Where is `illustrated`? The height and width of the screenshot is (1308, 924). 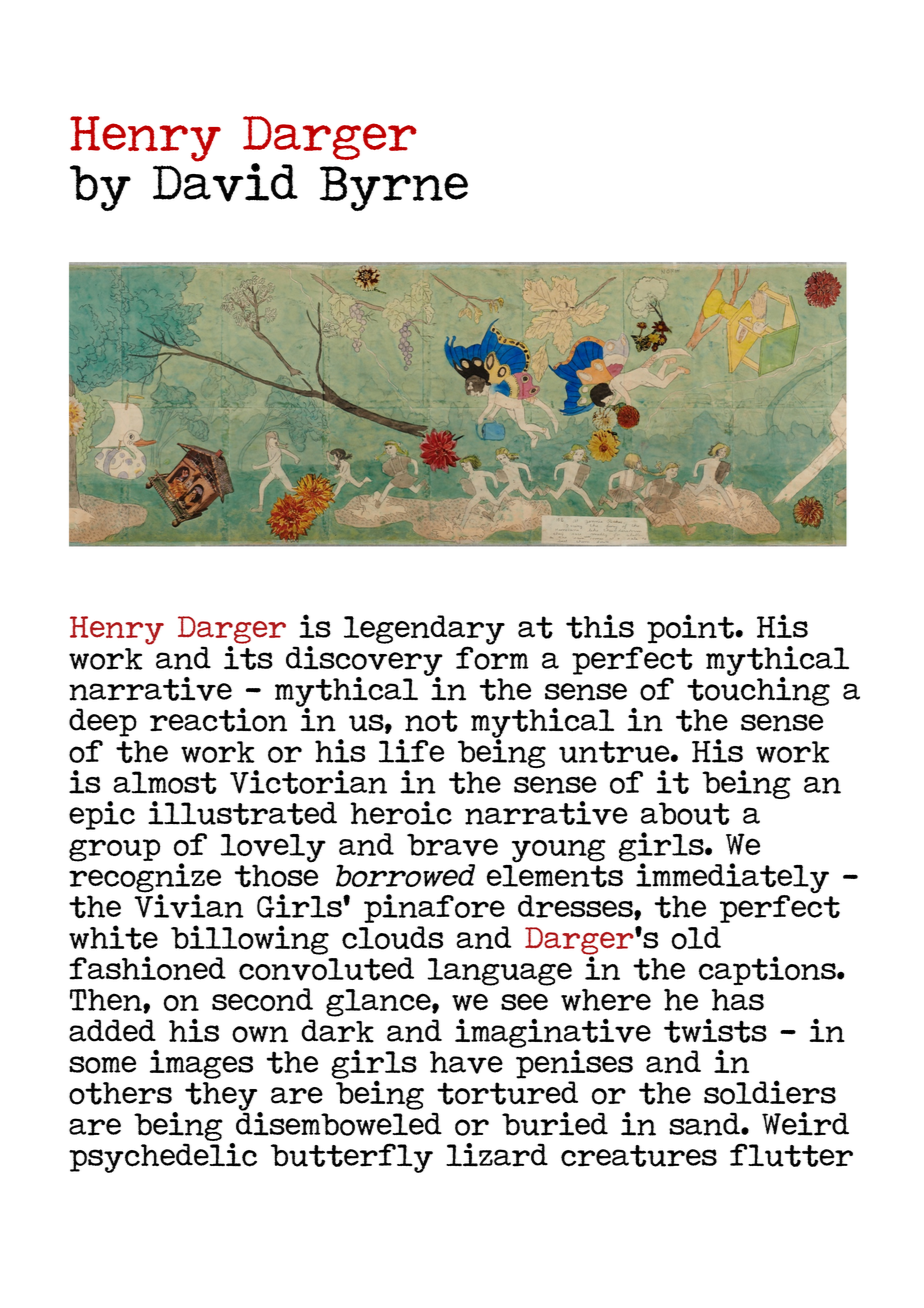 illustrated is located at coordinates (242, 813).
